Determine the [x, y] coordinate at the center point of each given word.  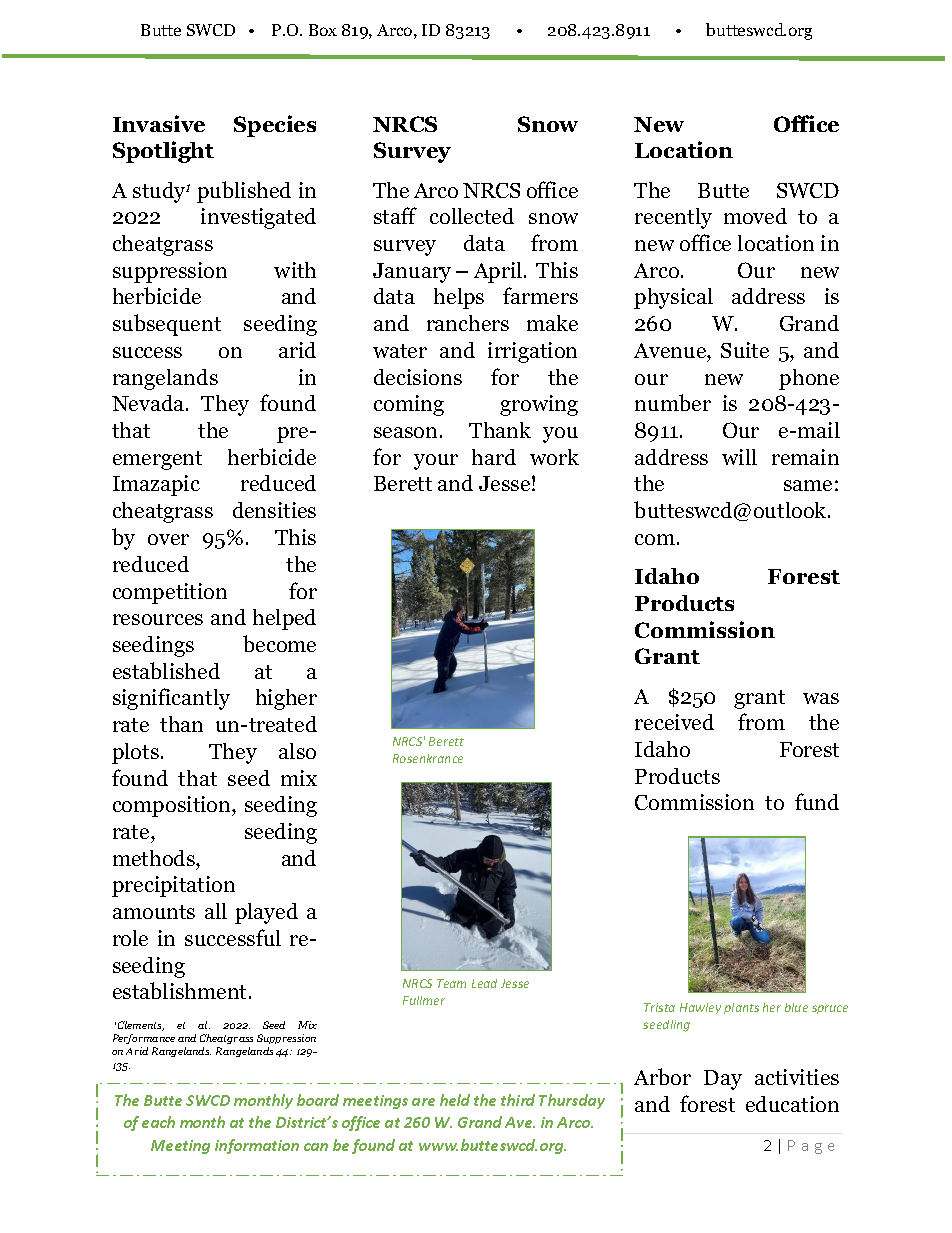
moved [755, 216]
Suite [745, 350]
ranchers [468, 323]
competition [170, 593]
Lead [484, 983]
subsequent [167, 325]
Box [323, 30]
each [158, 1122]
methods [155, 858]
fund [817, 801]
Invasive [159, 123]
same [808, 485]
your [436, 462]
